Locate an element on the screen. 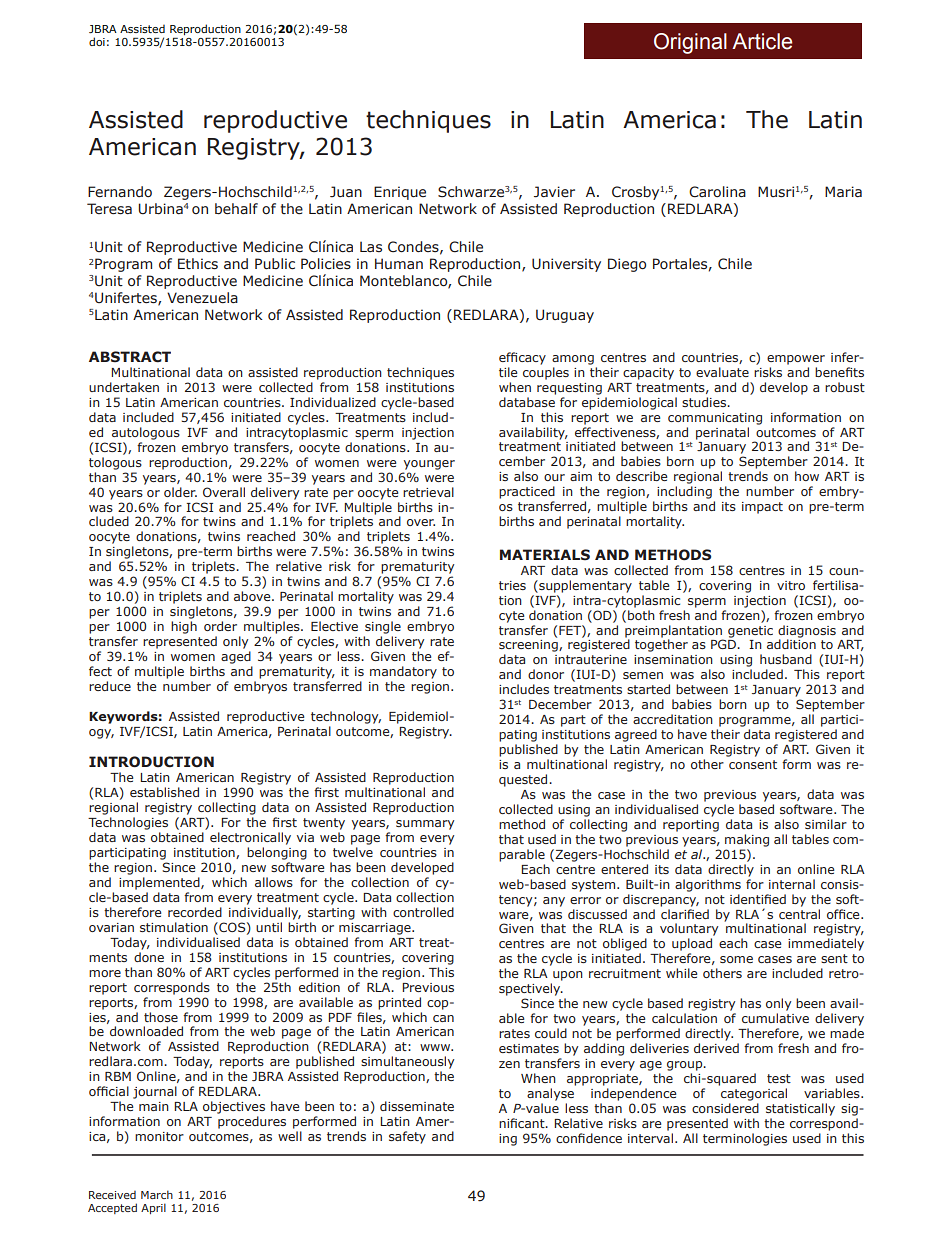 This screenshot has height=1233, width=952. safety is located at coordinates (407, 1137).
